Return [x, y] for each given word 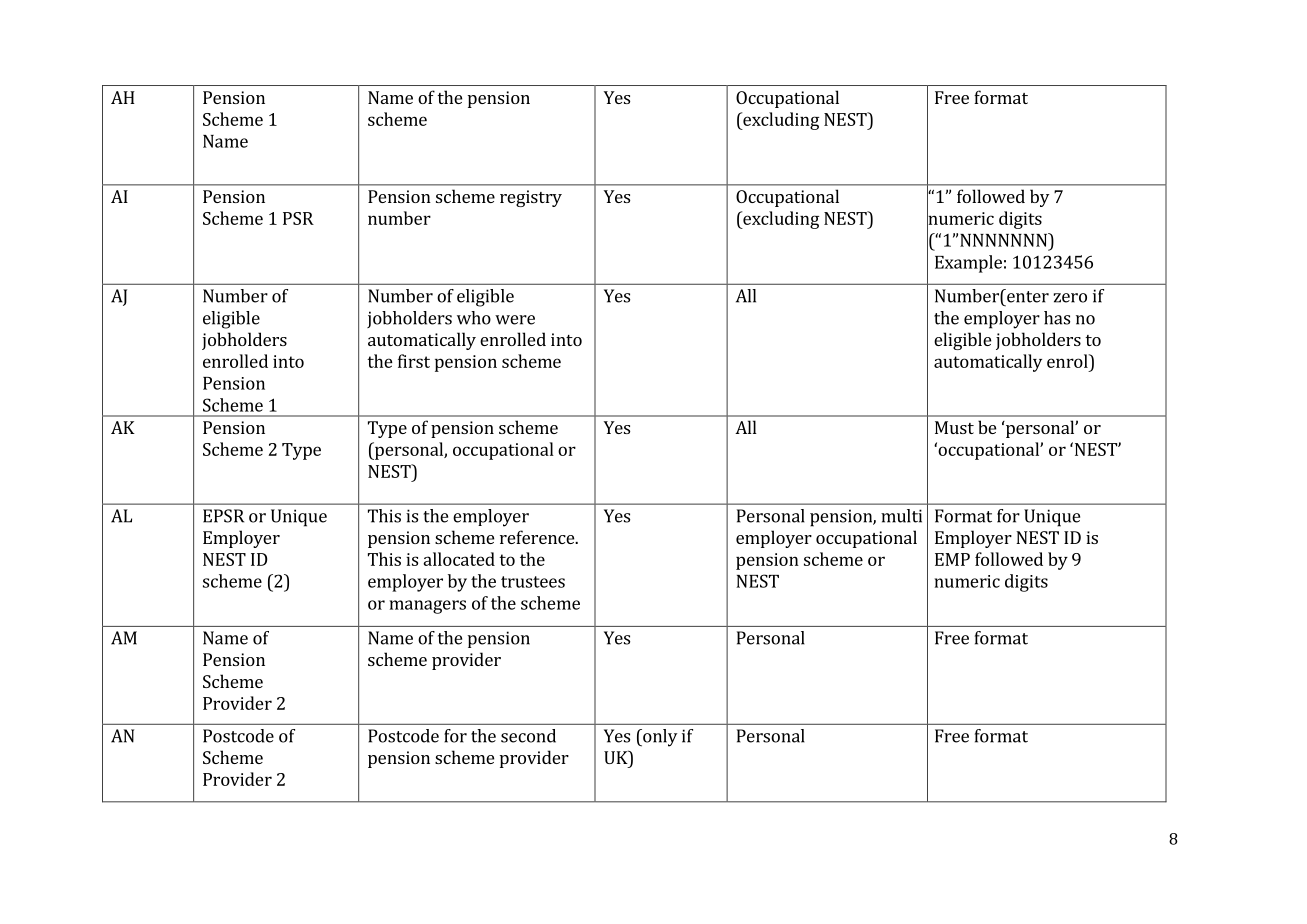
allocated [459, 559]
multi [901, 516]
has [1057, 318]
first [414, 361]
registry [531, 198]
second [528, 736]
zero [1070, 298]
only [659, 738]
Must [954, 427]
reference [538, 537]
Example [968, 264]
